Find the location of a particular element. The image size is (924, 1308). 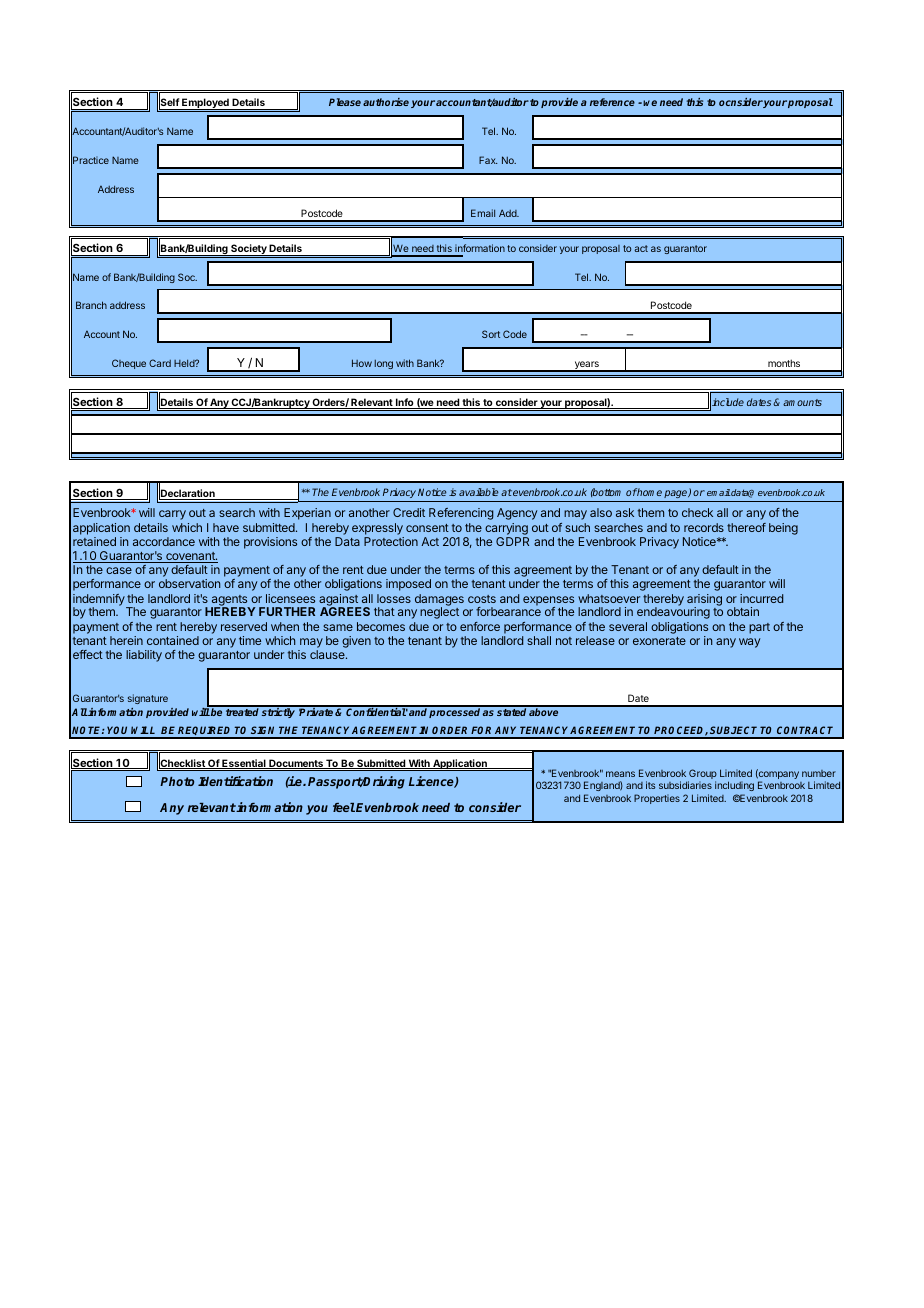

Photo is located at coordinates (177, 781).
